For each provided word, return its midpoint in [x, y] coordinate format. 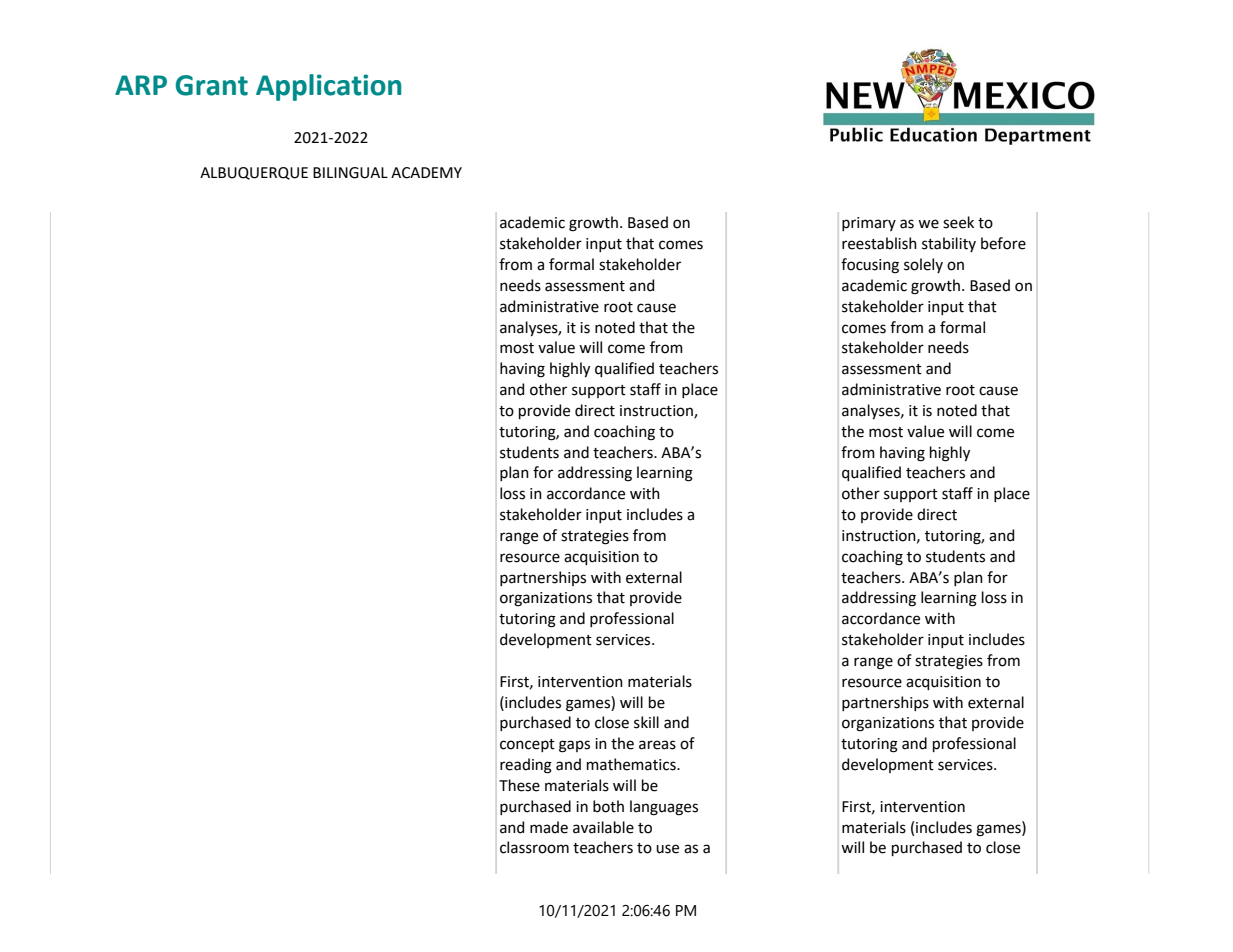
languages [664, 808]
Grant [211, 85]
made [549, 827]
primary [869, 224]
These [519, 785]
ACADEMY [426, 173]
